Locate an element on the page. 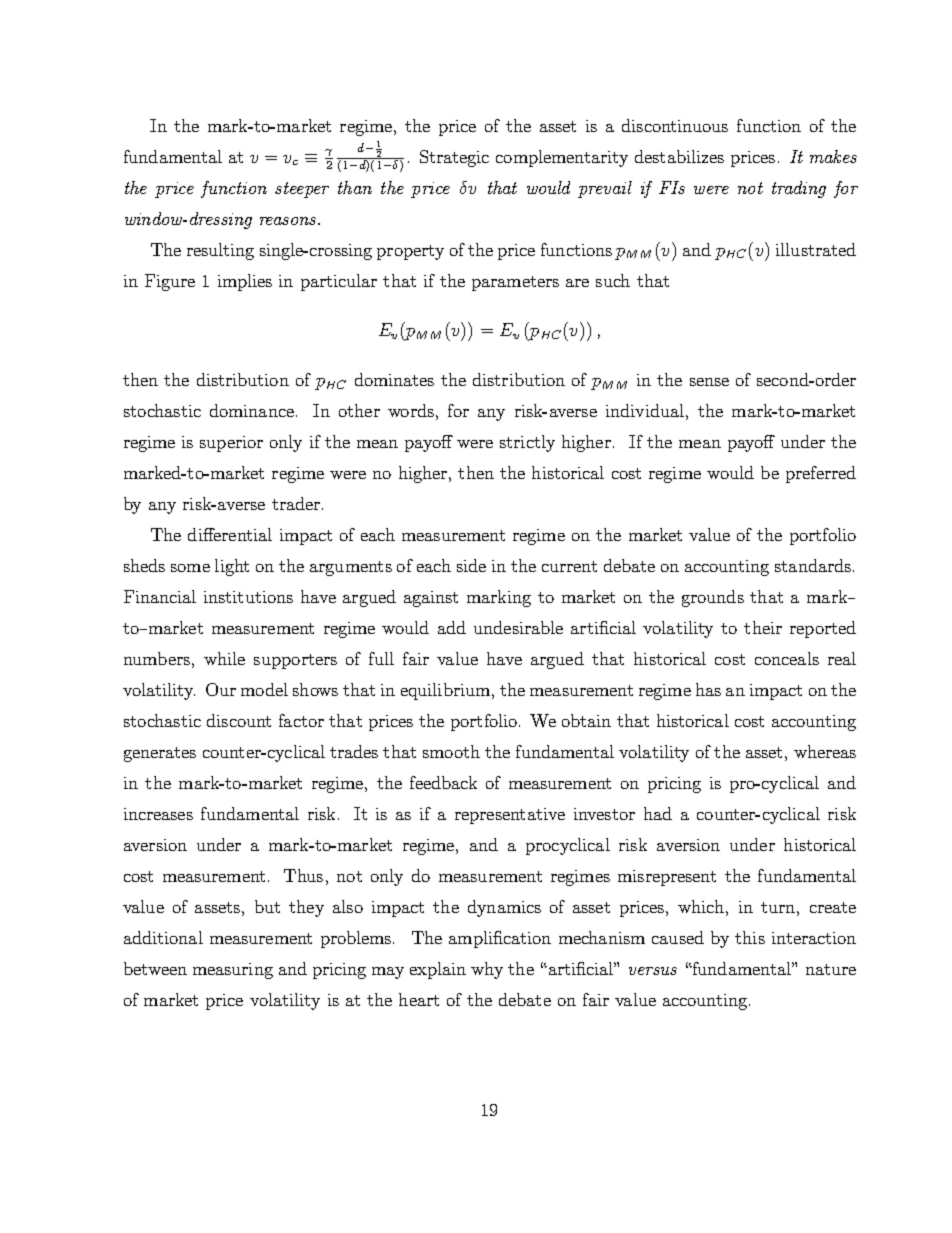 This image has height=1233, width=952. trading is located at coordinates (799, 189).
